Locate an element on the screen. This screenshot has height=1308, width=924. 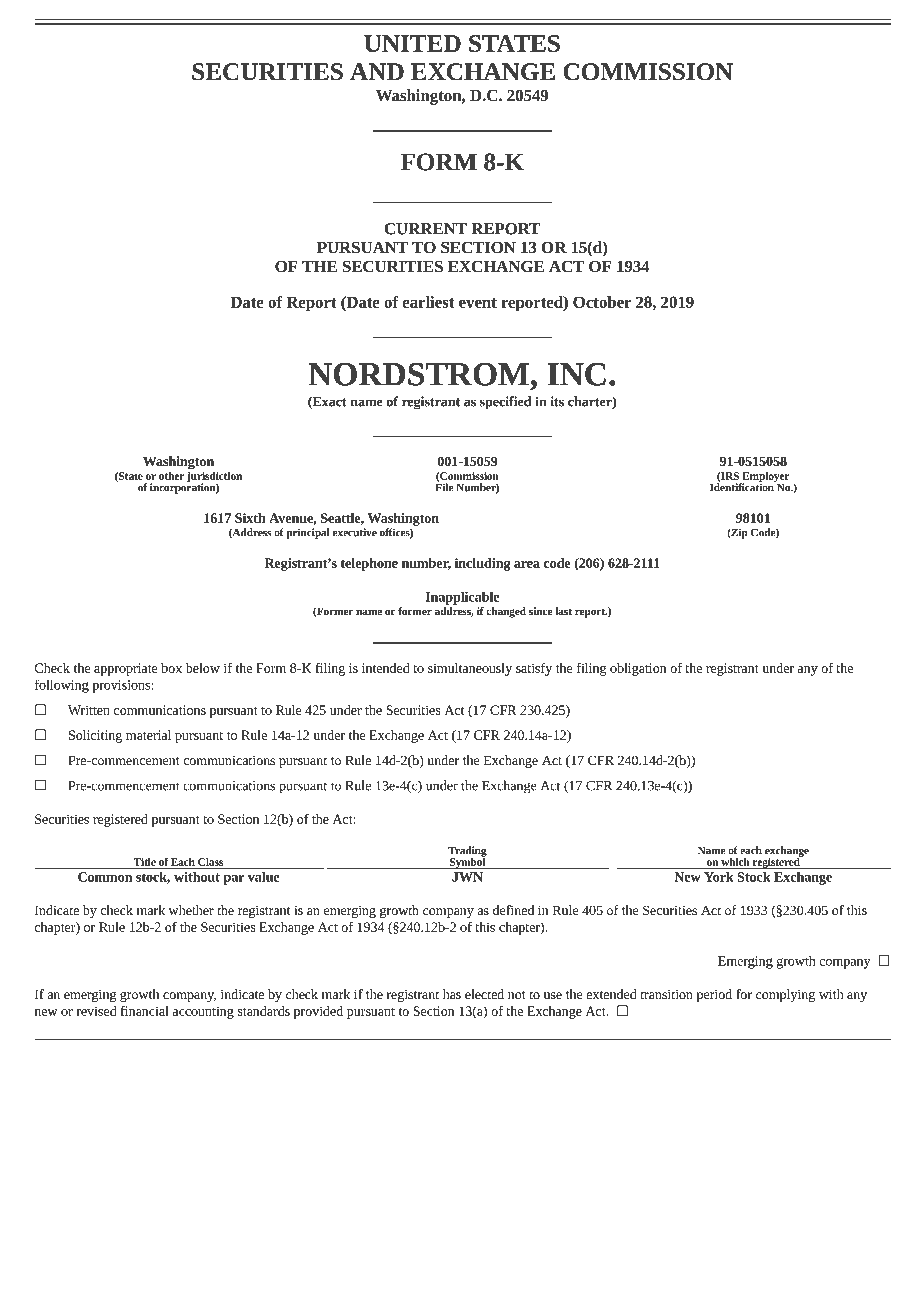
has is located at coordinates (452, 994).
